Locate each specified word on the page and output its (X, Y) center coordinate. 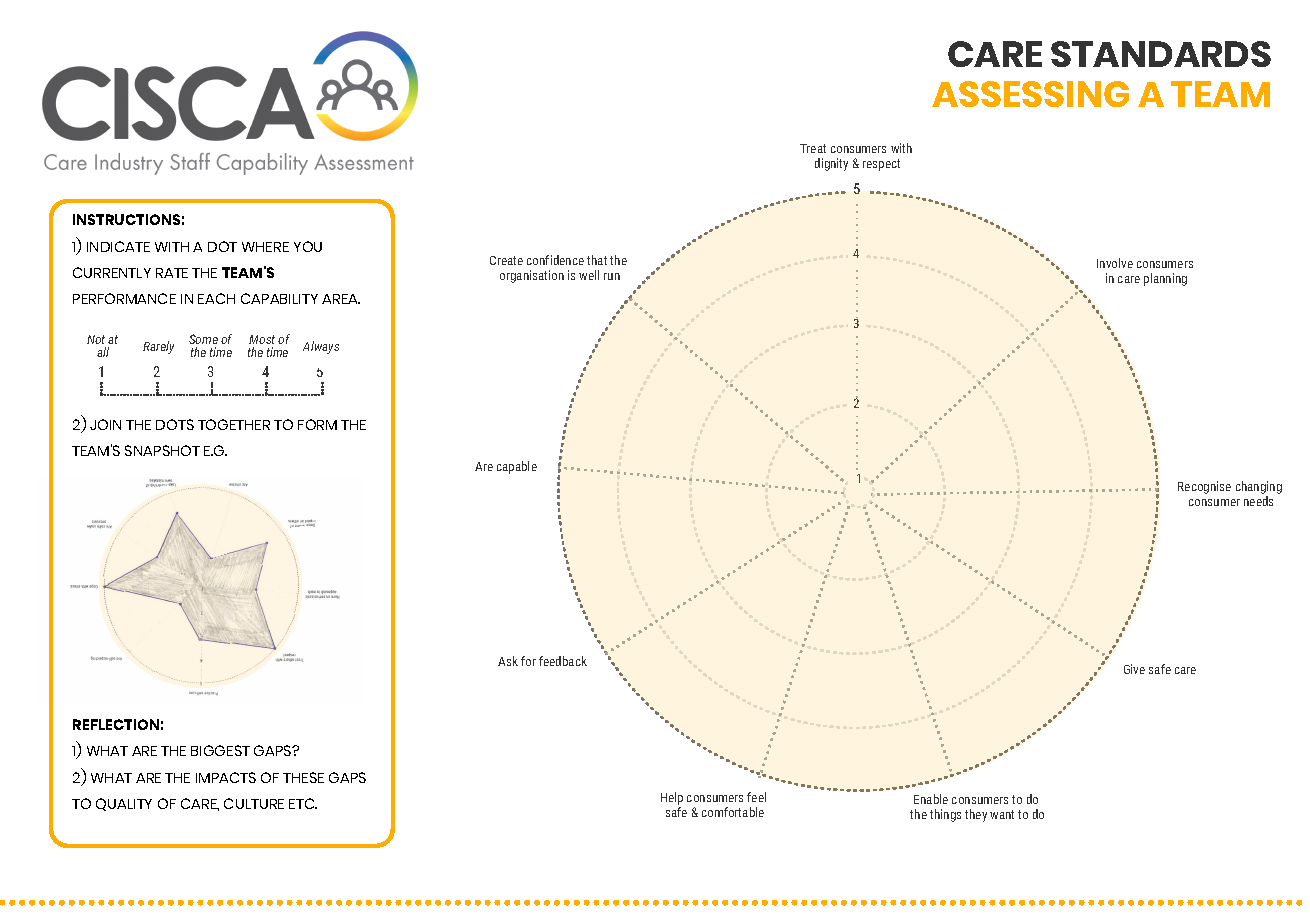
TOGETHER (234, 424)
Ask (508, 661)
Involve (1115, 263)
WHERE (265, 247)
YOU (308, 246)
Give (1134, 669)
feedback (563, 661)
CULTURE (254, 803)
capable (517, 467)
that (597, 260)
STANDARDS (1161, 54)
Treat (813, 148)
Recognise (1204, 487)
